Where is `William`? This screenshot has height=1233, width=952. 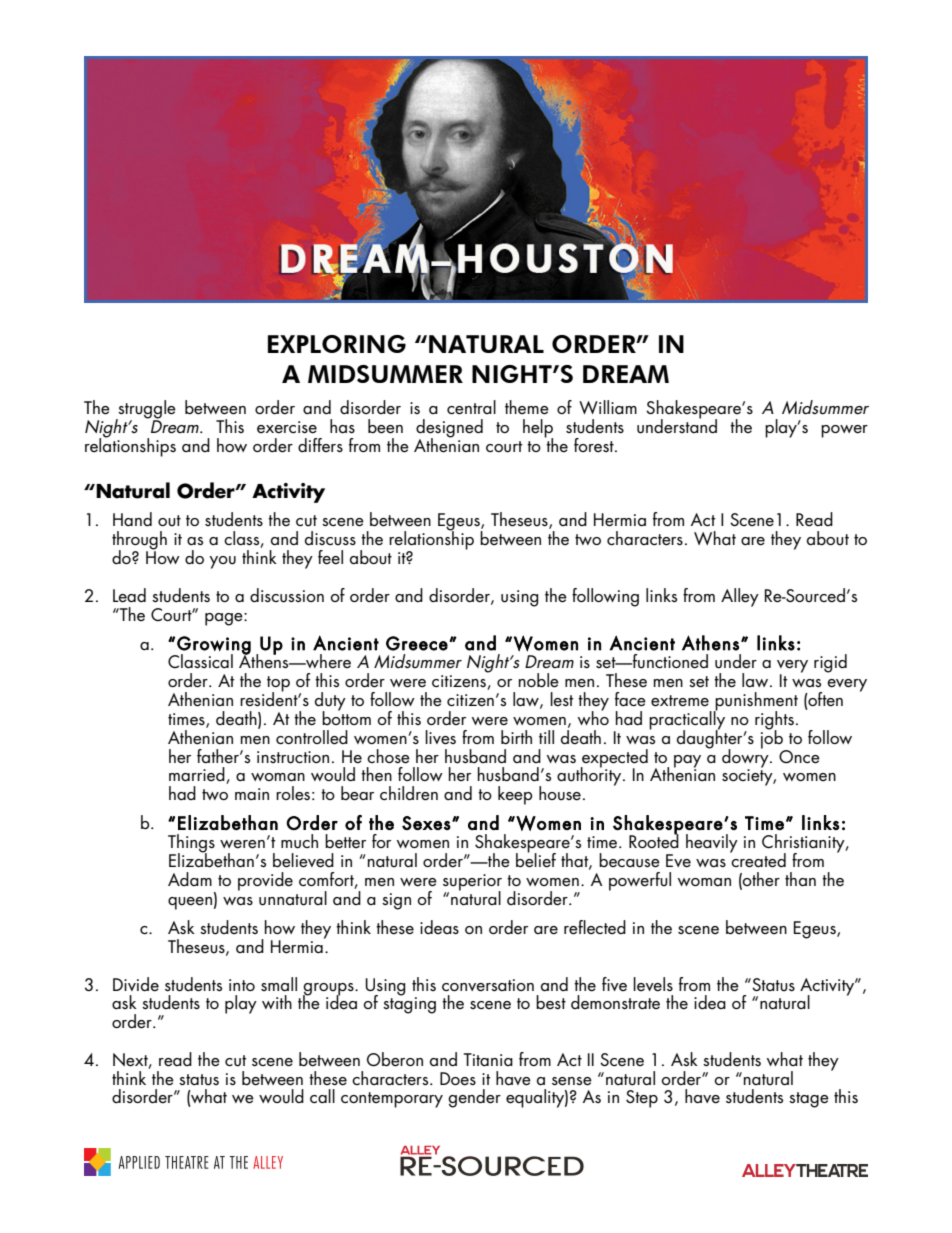 William is located at coordinates (608, 407).
